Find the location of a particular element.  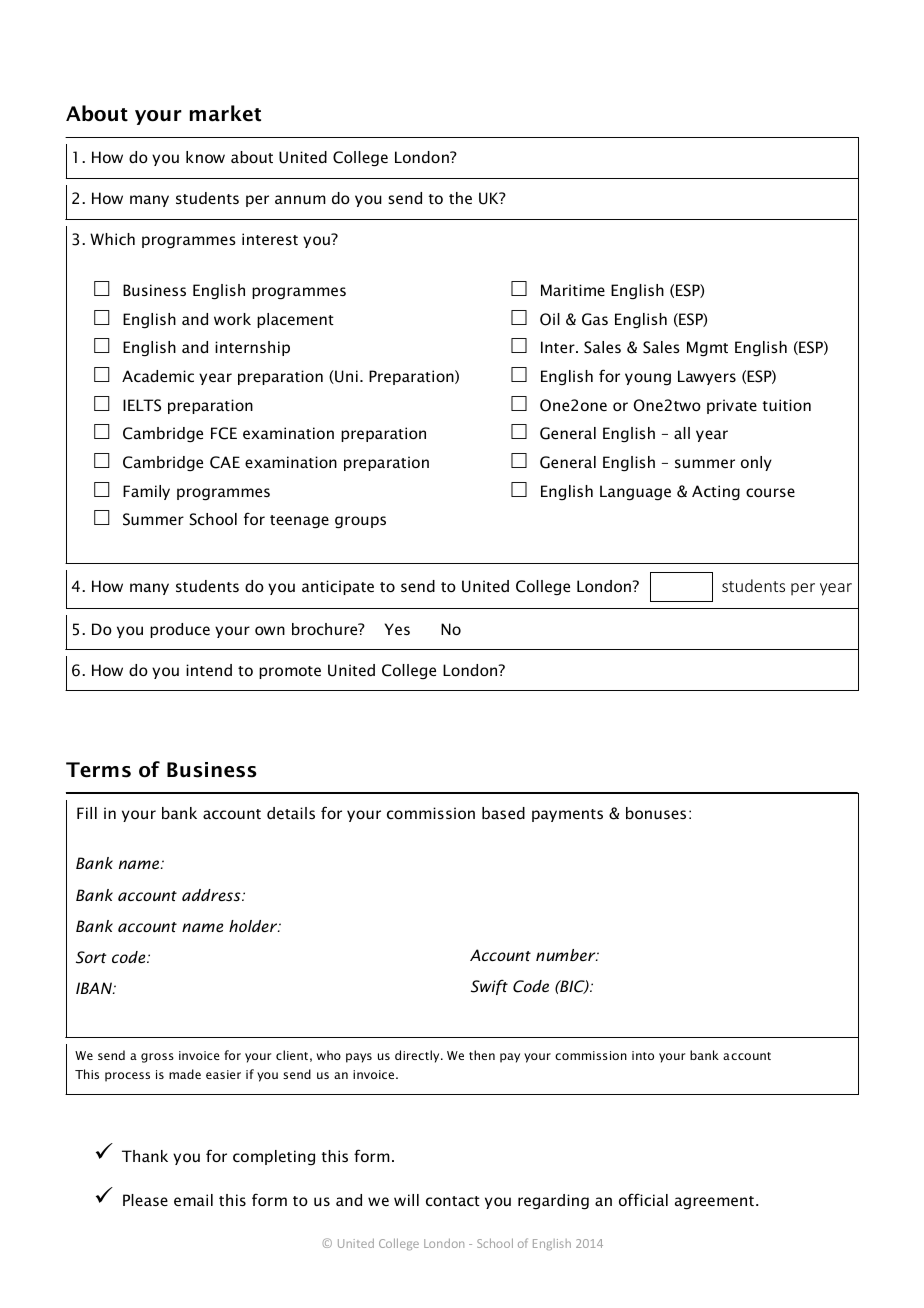

agreement is located at coordinates (714, 1203).
